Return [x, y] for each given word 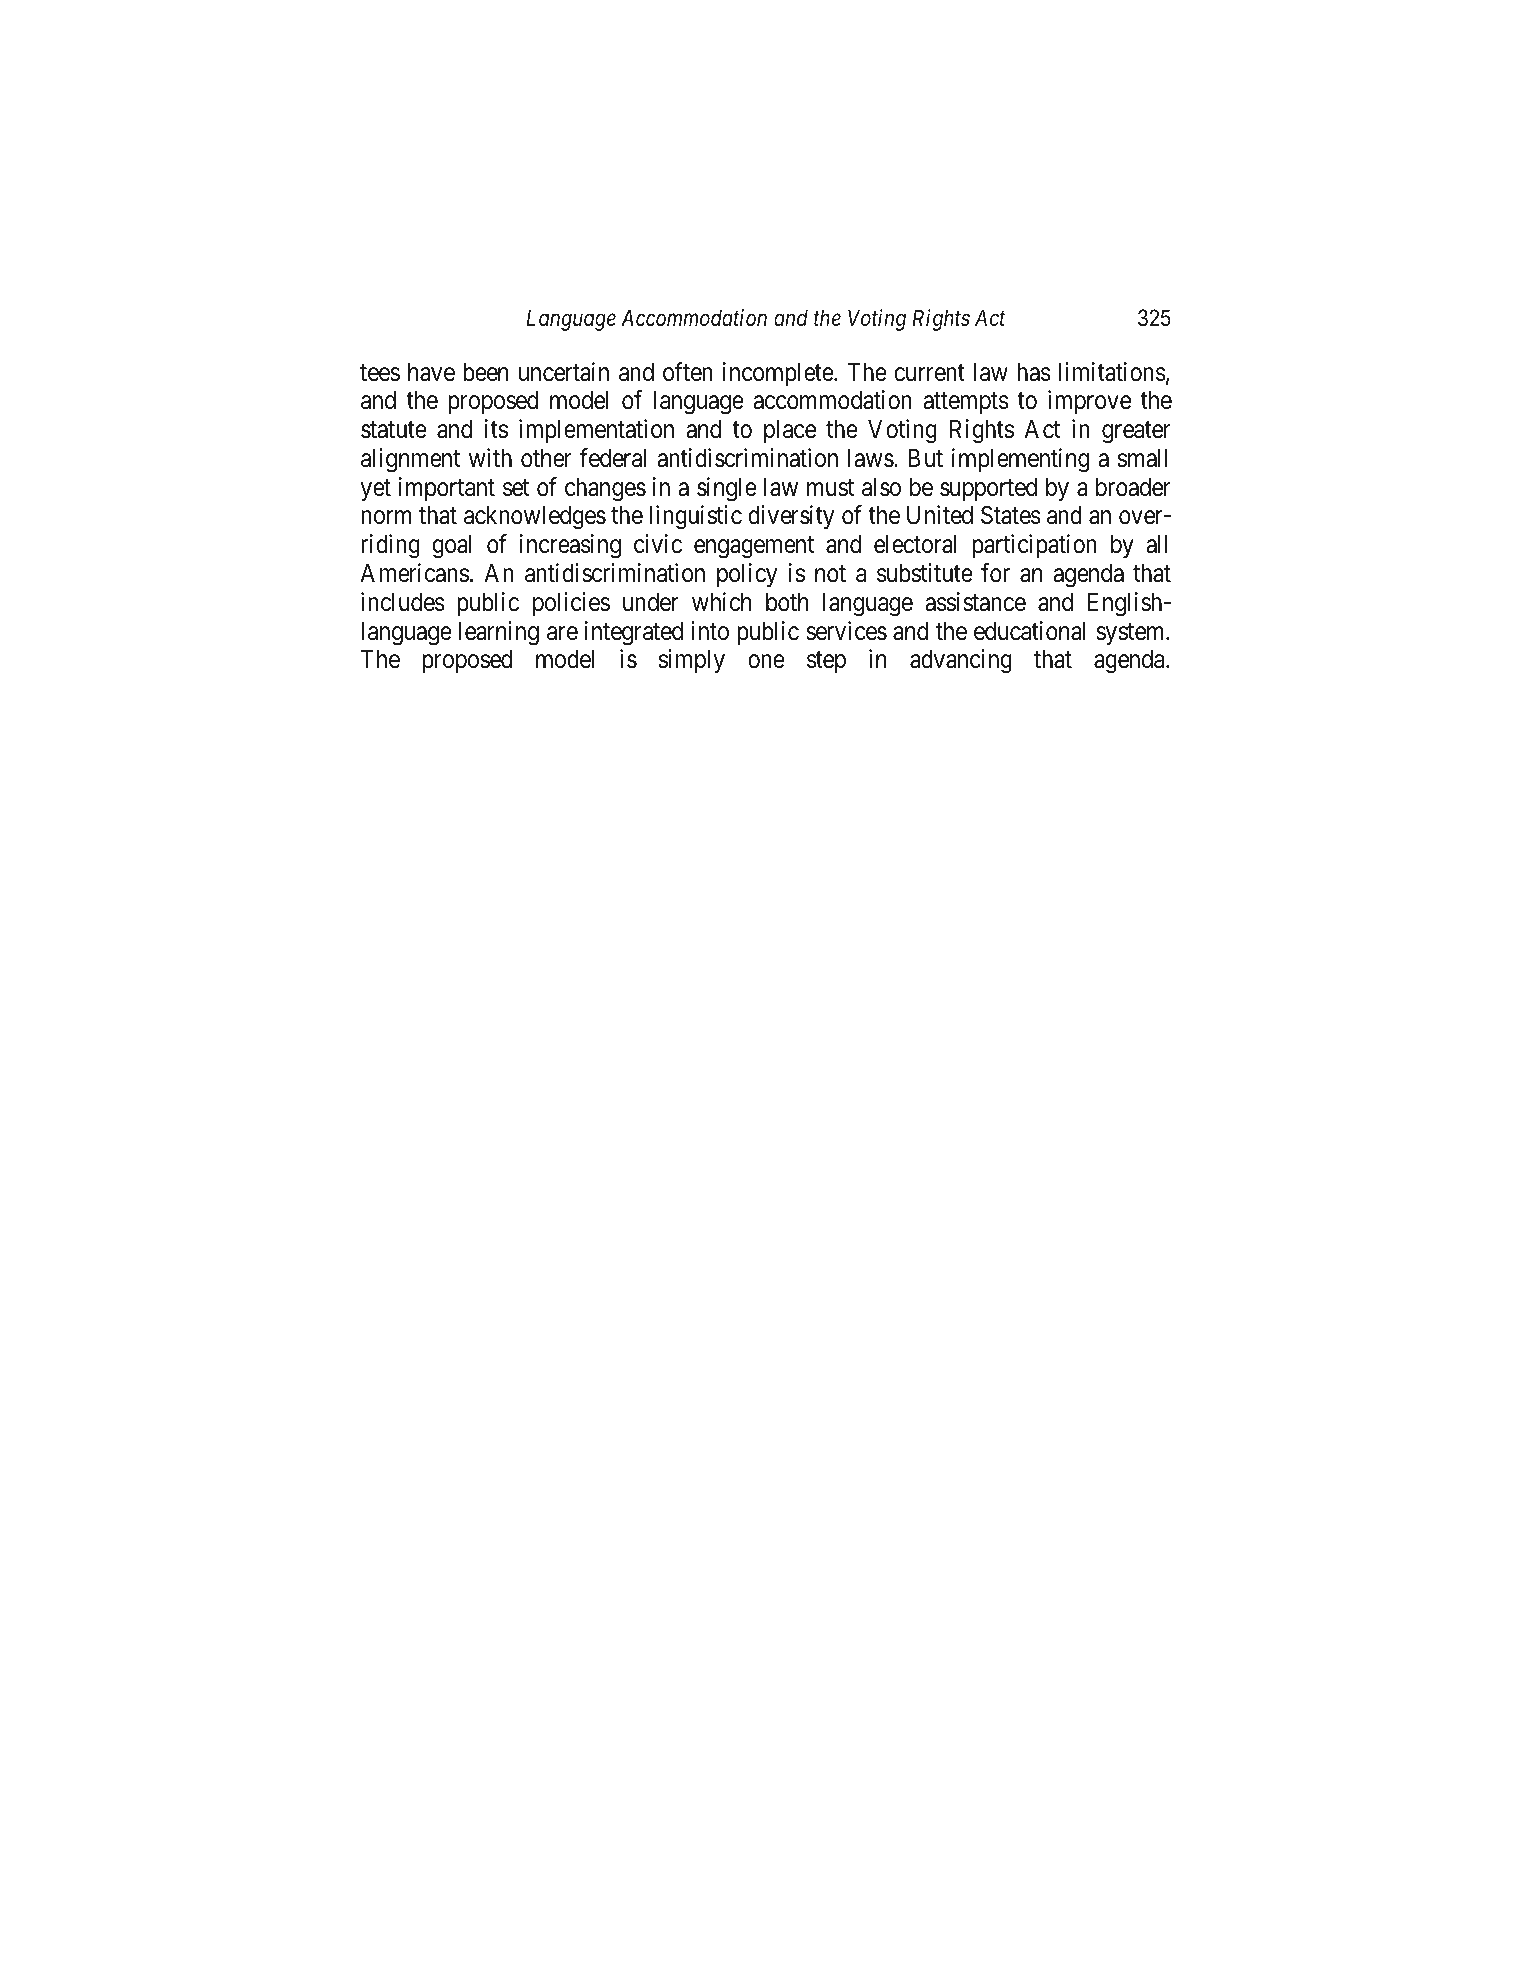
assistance [975, 602]
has [1034, 372]
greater [1136, 433]
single [727, 489]
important [447, 489]
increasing [570, 546]
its [496, 429]
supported [988, 489]
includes [403, 602]
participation [1034, 546]
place [790, 431]
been [485, 372]
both [787, 602]
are [562, 633]
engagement [754, 548]
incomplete [779, 374]
